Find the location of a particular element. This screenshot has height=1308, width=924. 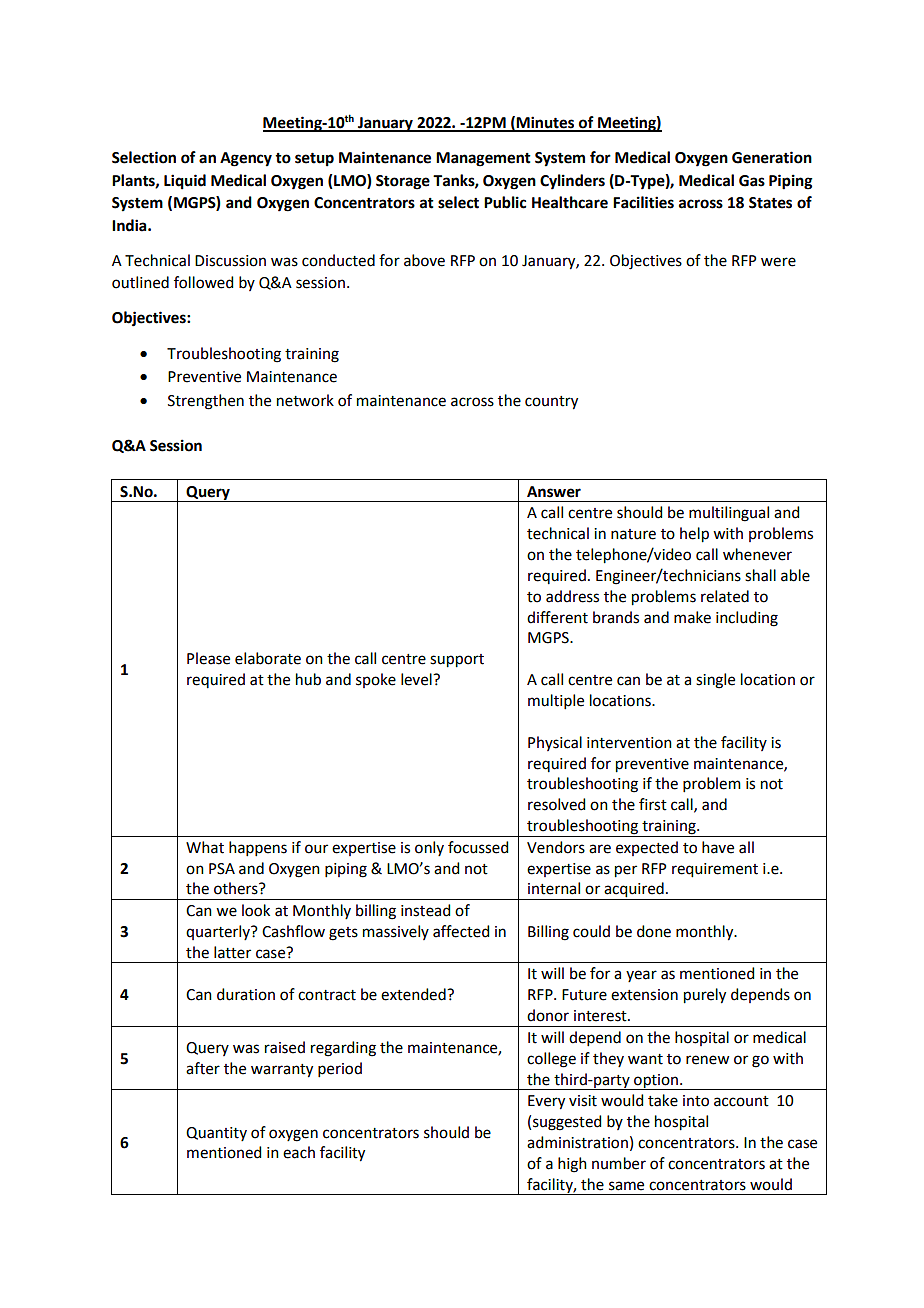

have is located at coordinates (718, 847).
